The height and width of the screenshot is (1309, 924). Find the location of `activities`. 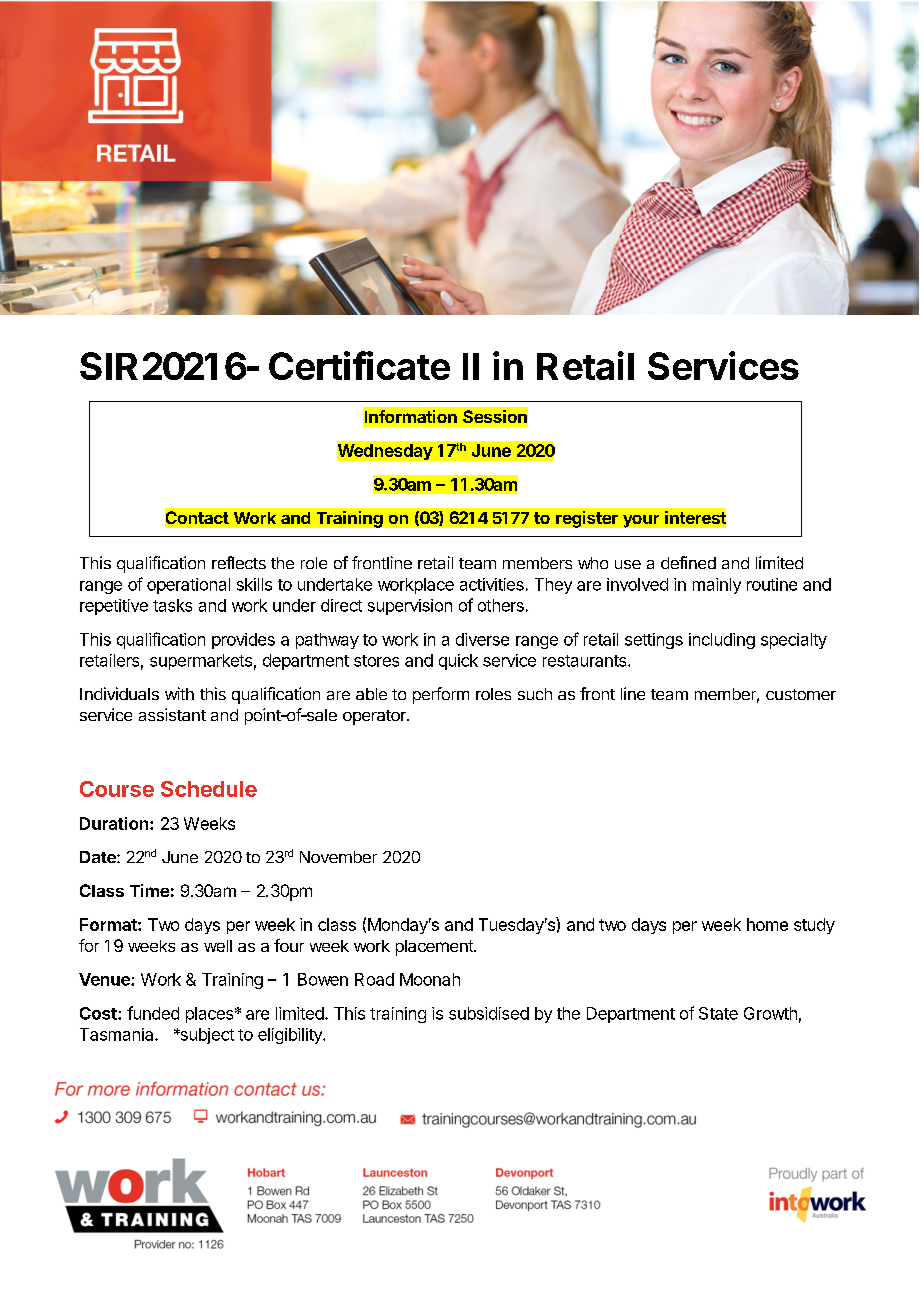

activities is located at coordinates (492, 584).
